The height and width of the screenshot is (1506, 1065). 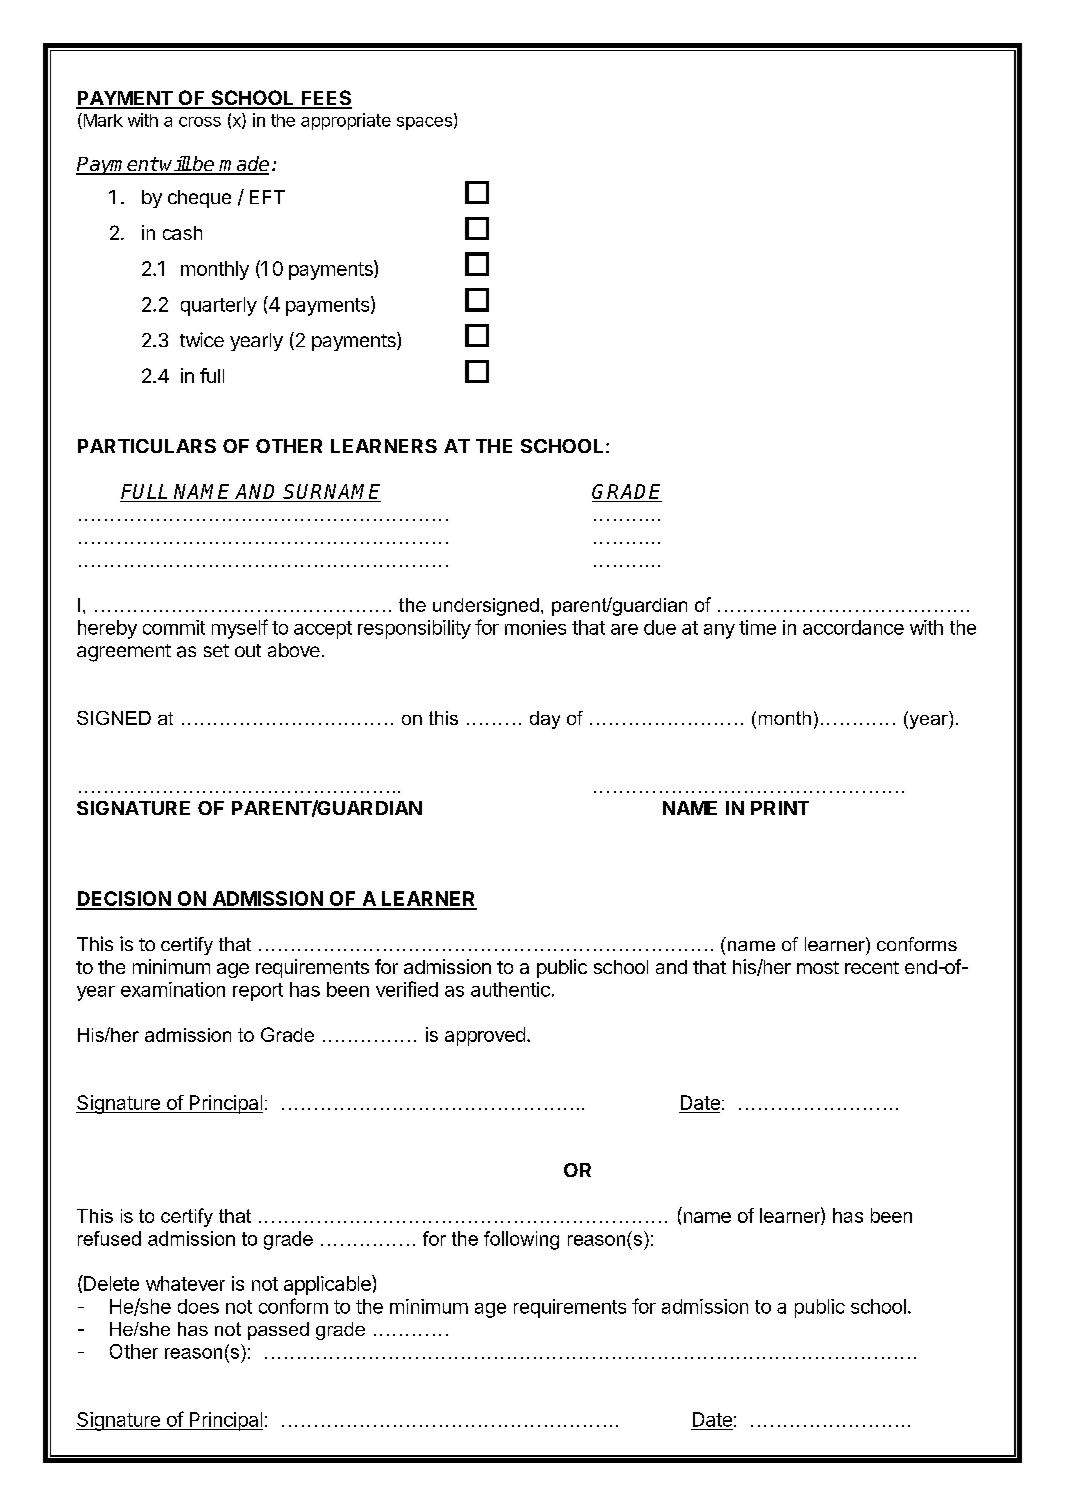 What do you see at coordinates (510, 989) in the screenshot?
I see `authentic` at bounding box center [510, 989].
